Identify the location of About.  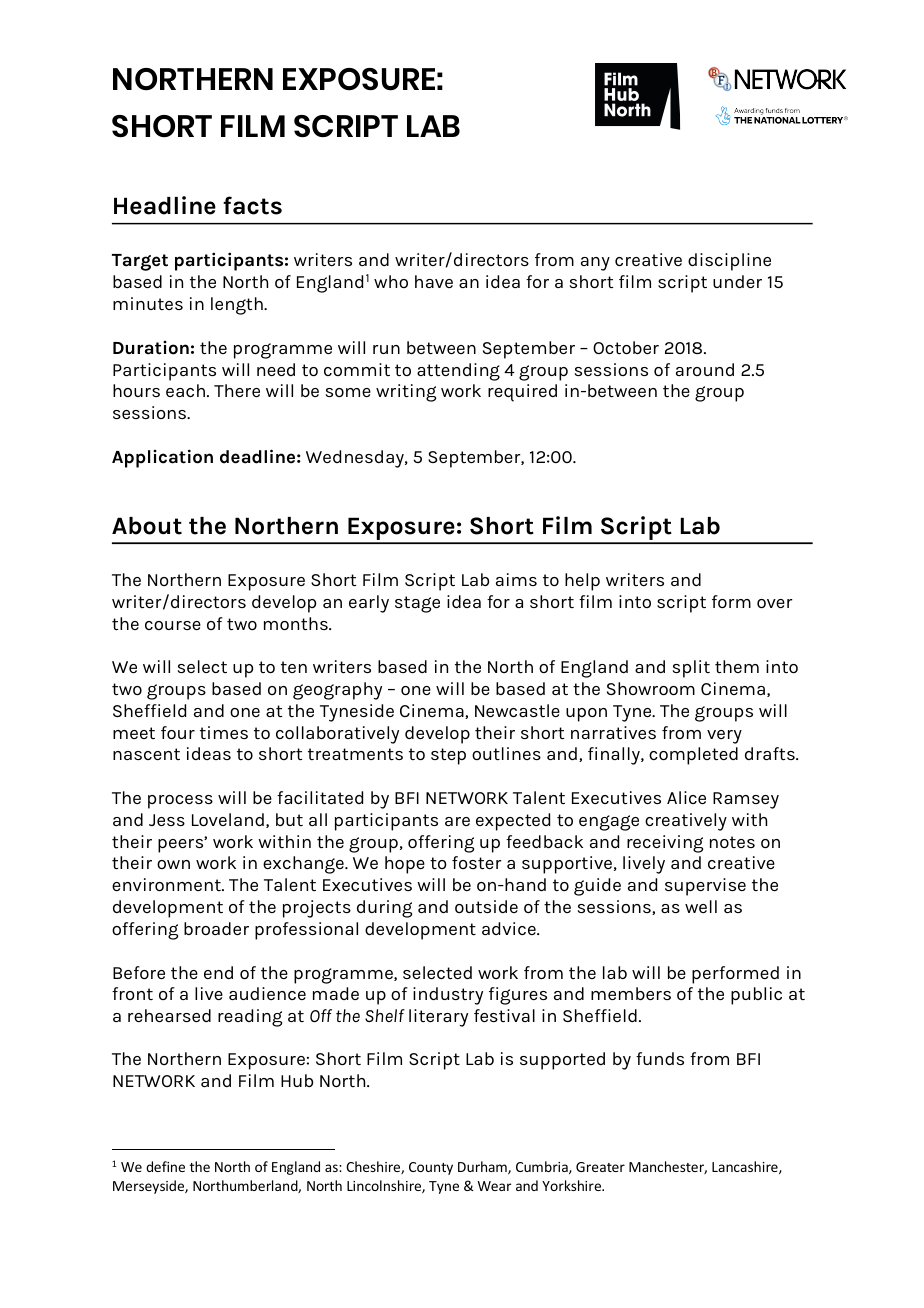
(147, 526).
